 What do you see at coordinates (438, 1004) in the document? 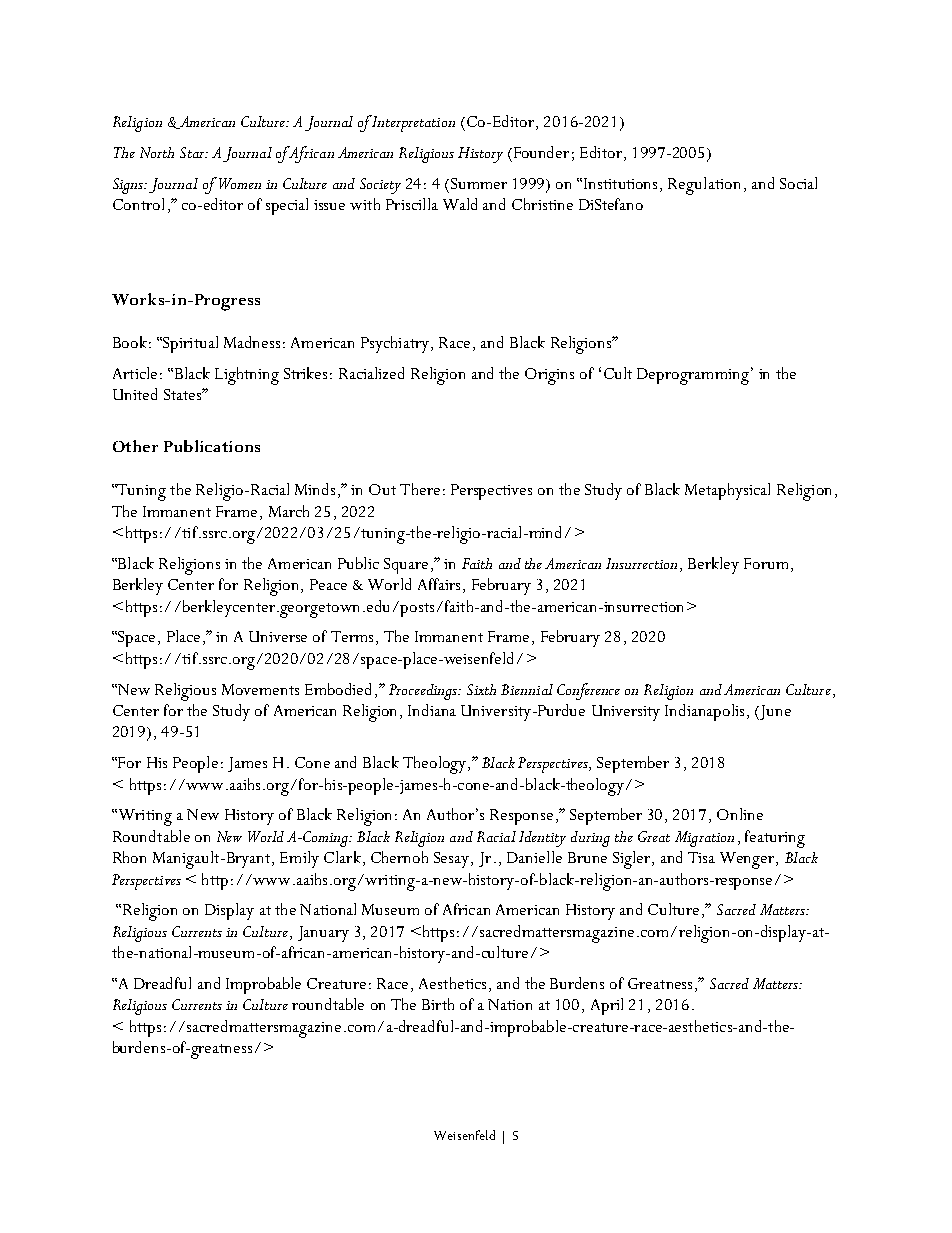
I see `Birth` at bounding box center [438, 1004].
